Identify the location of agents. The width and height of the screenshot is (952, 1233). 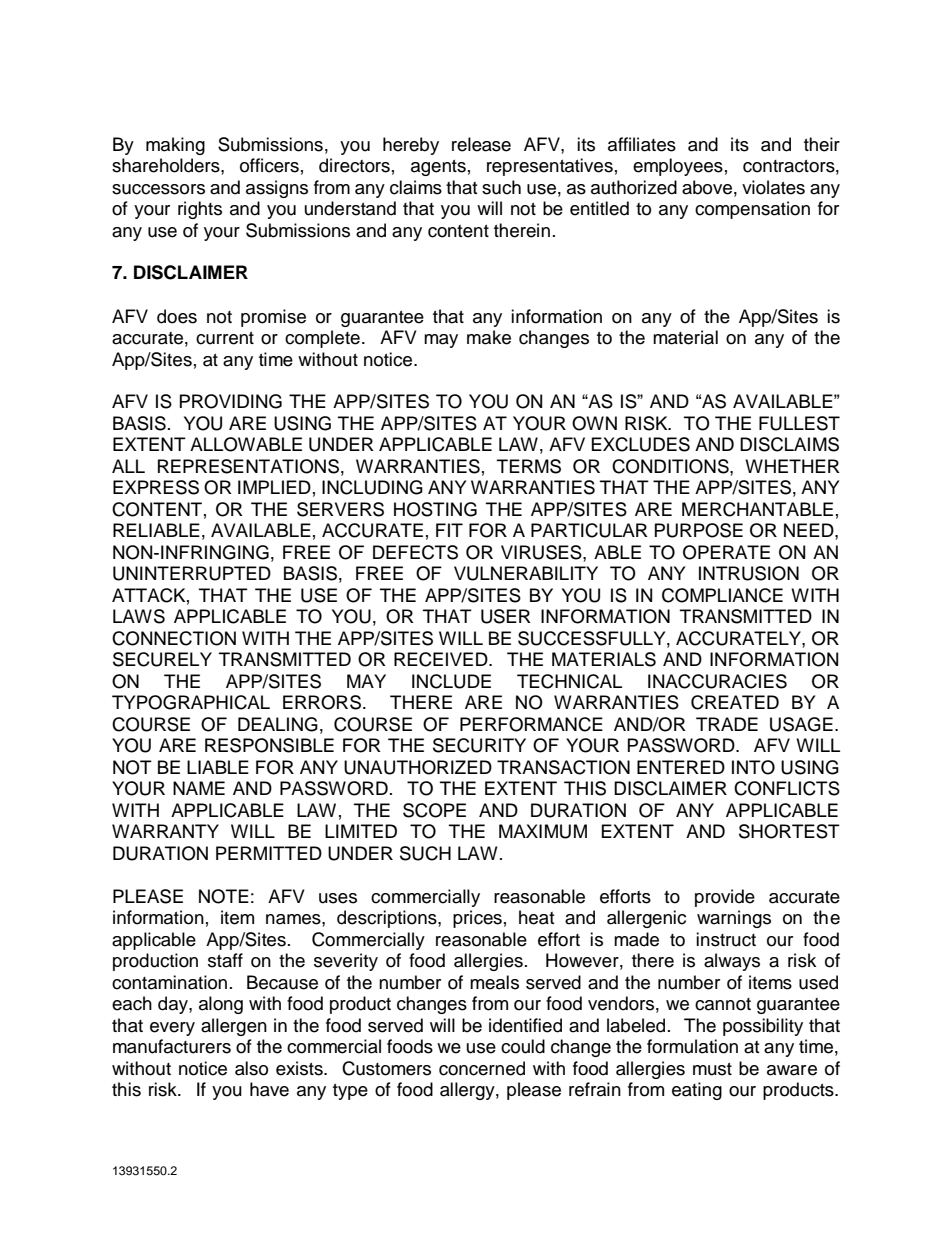
(438, 168).
